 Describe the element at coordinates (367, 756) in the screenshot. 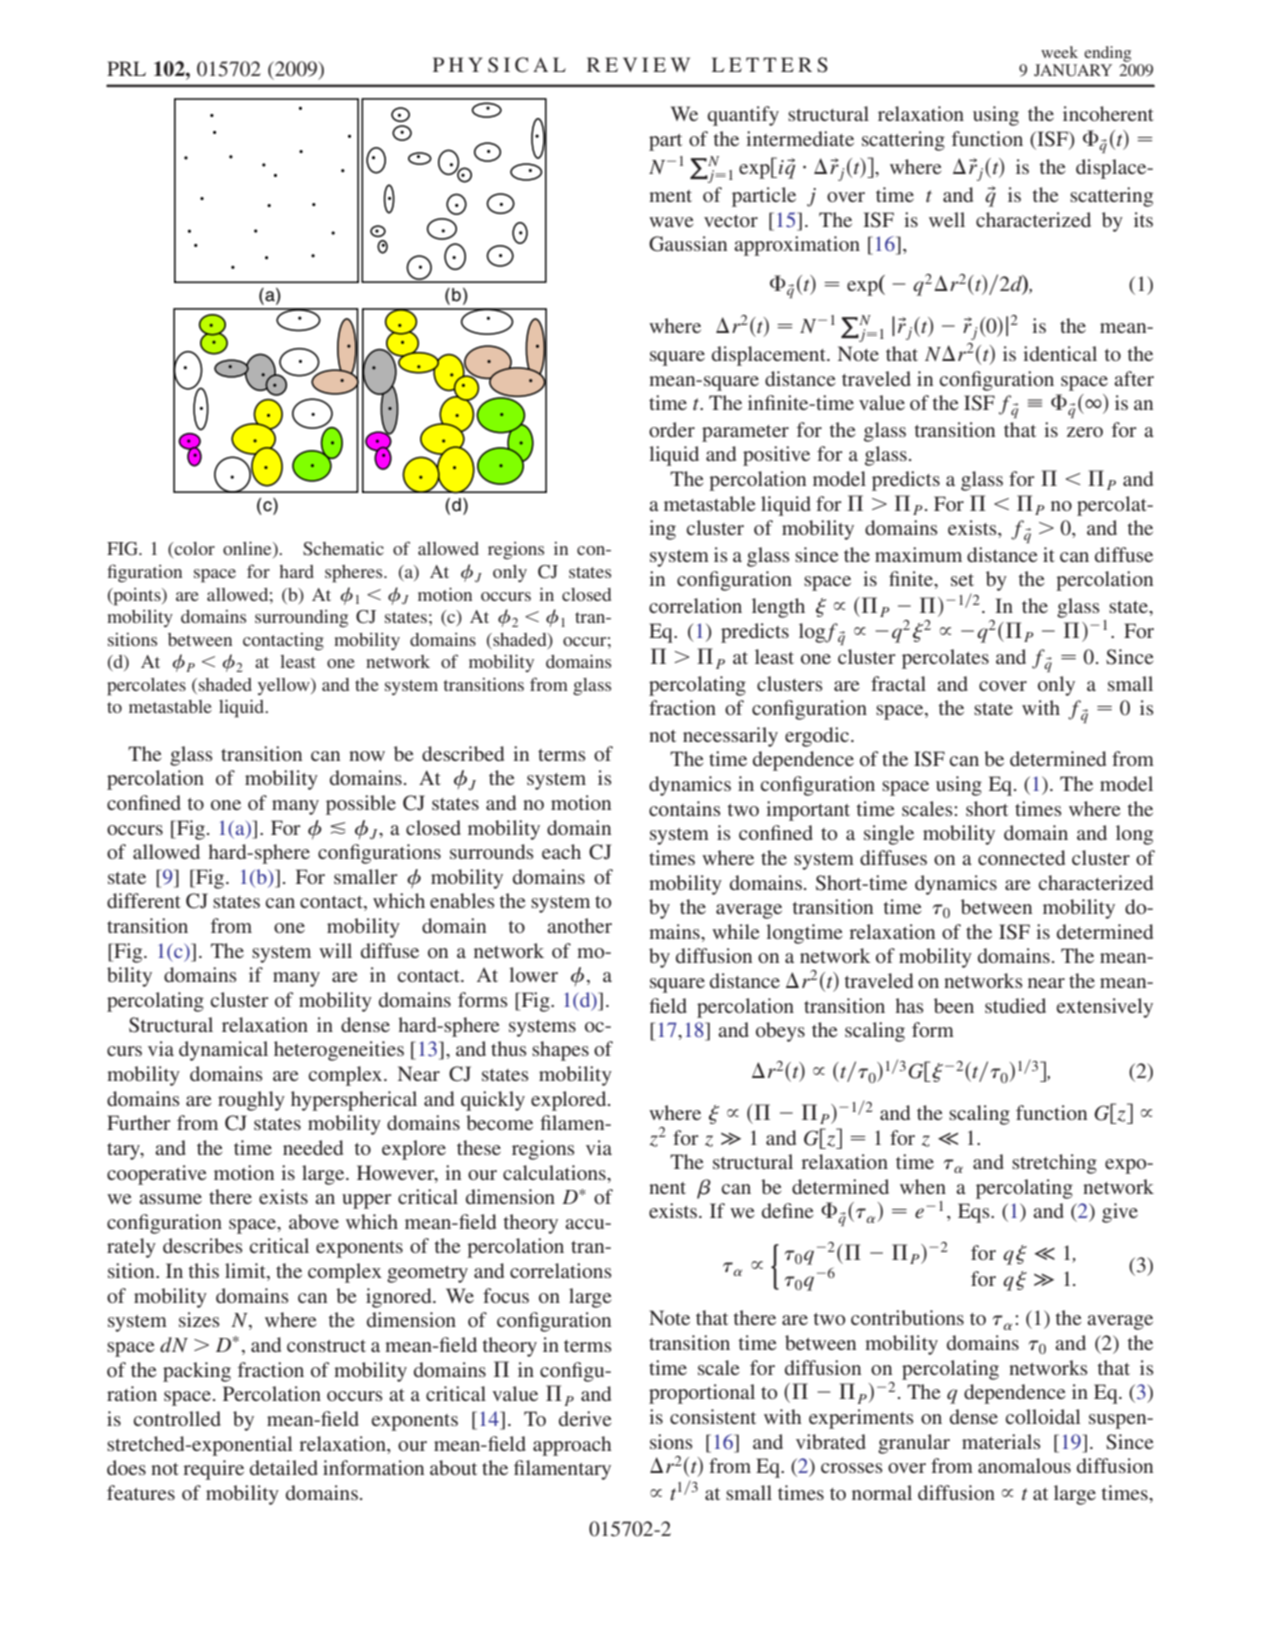

I see `now` at that location.
